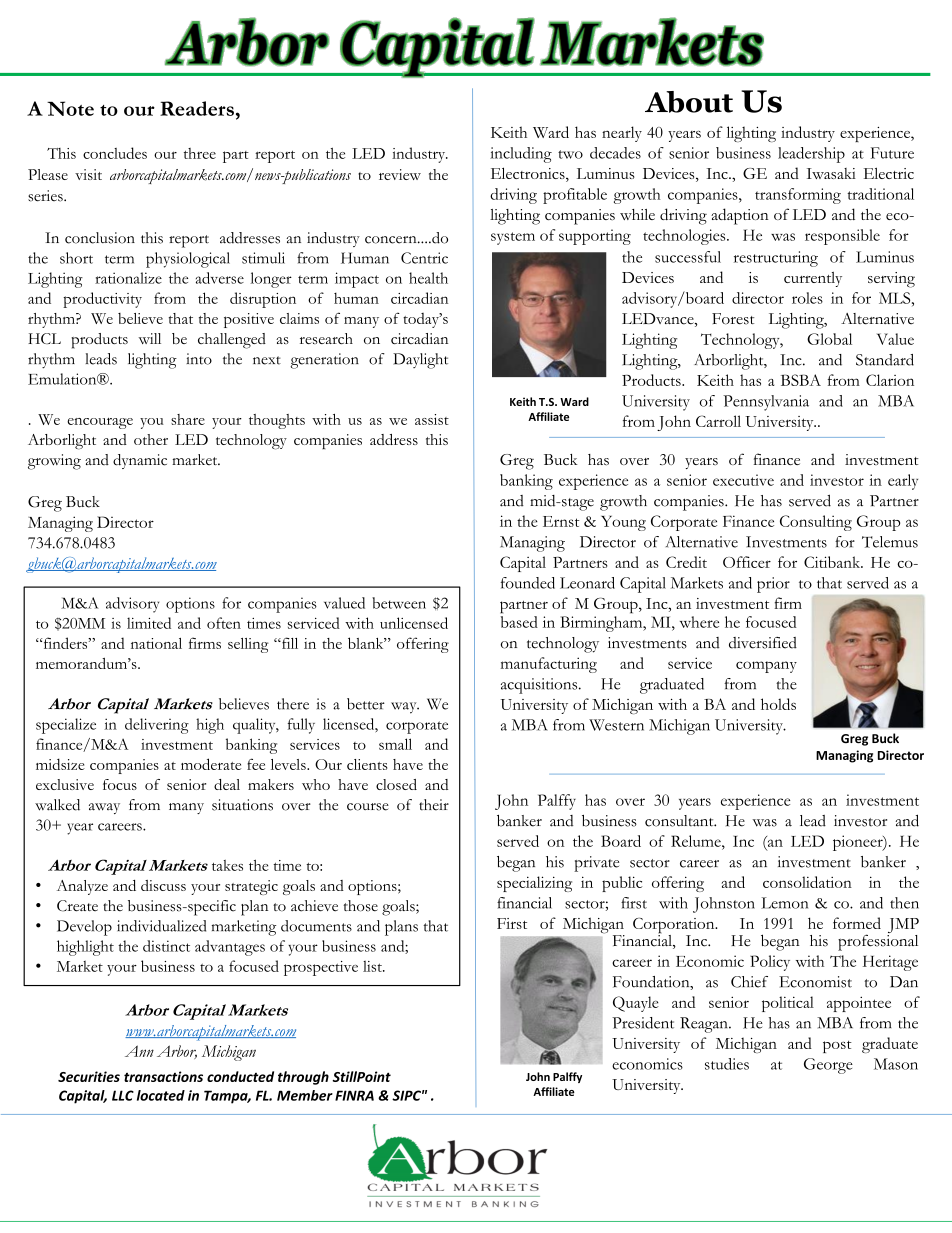  What do you see at coordinates (892, 153) in the screenshot?
I see `Future` at bounding box center [892, 153].
